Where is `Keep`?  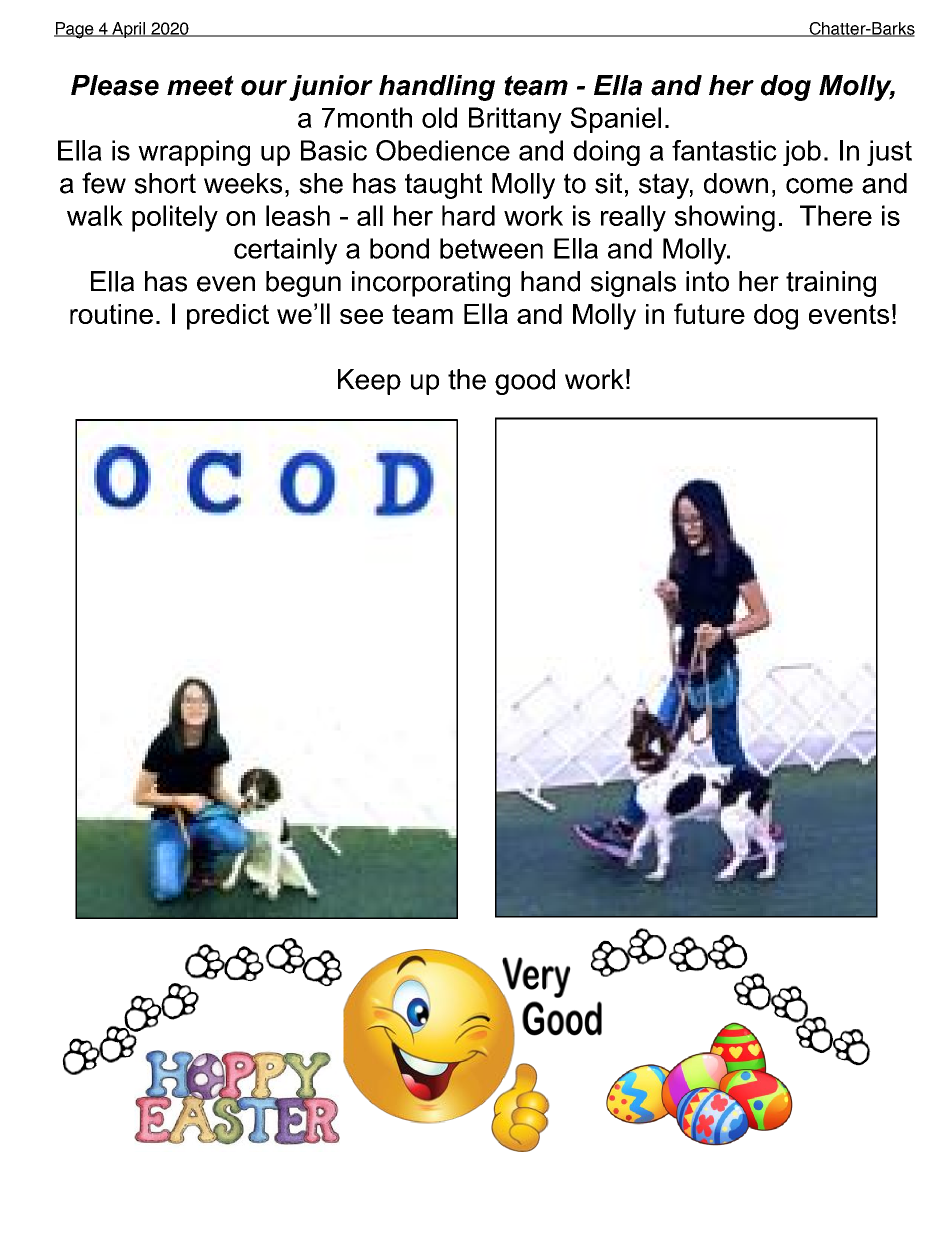
Keep is located at coordinates (369, 382).
